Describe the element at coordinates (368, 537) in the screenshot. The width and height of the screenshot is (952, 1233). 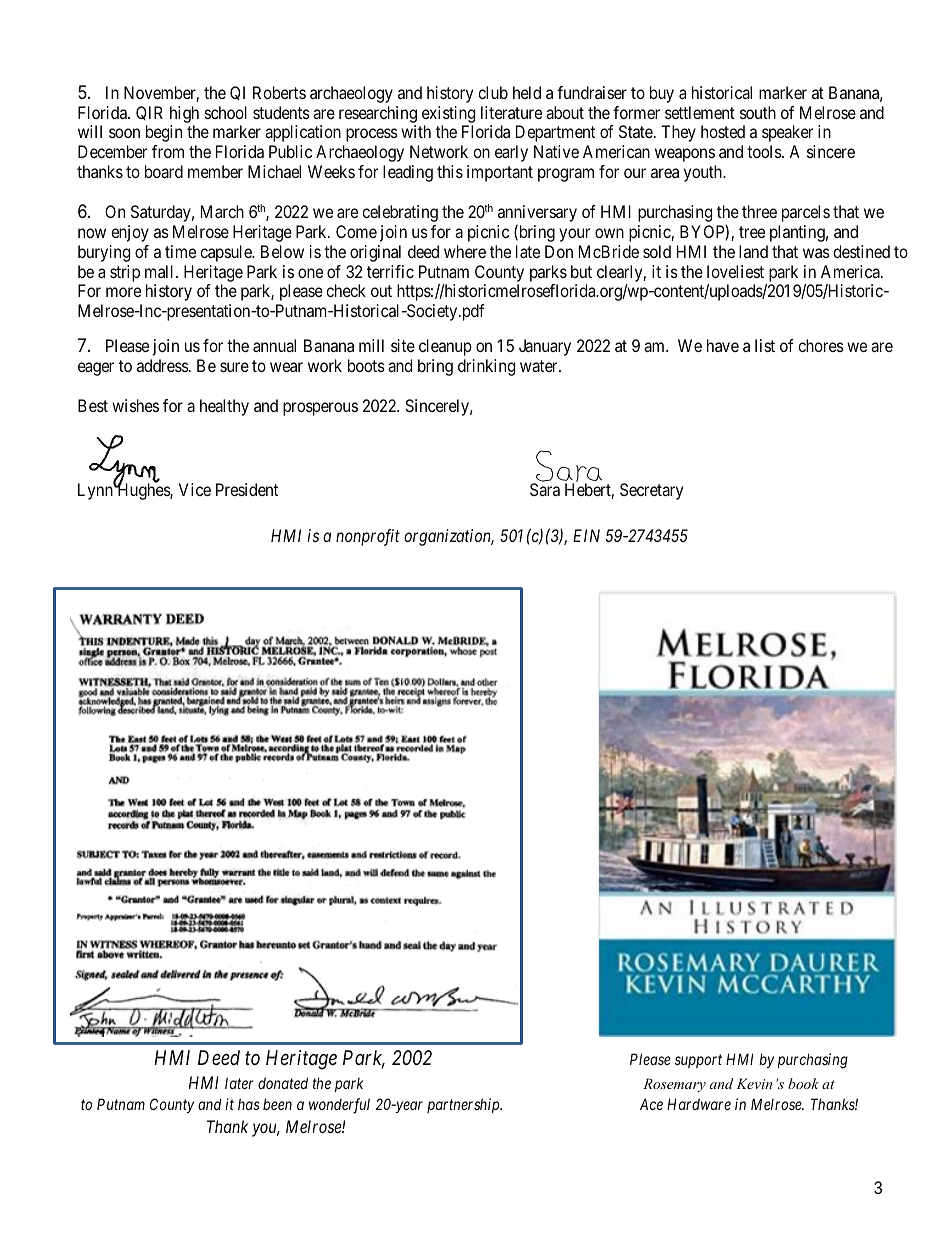
I see `nonprofit` at that location.
